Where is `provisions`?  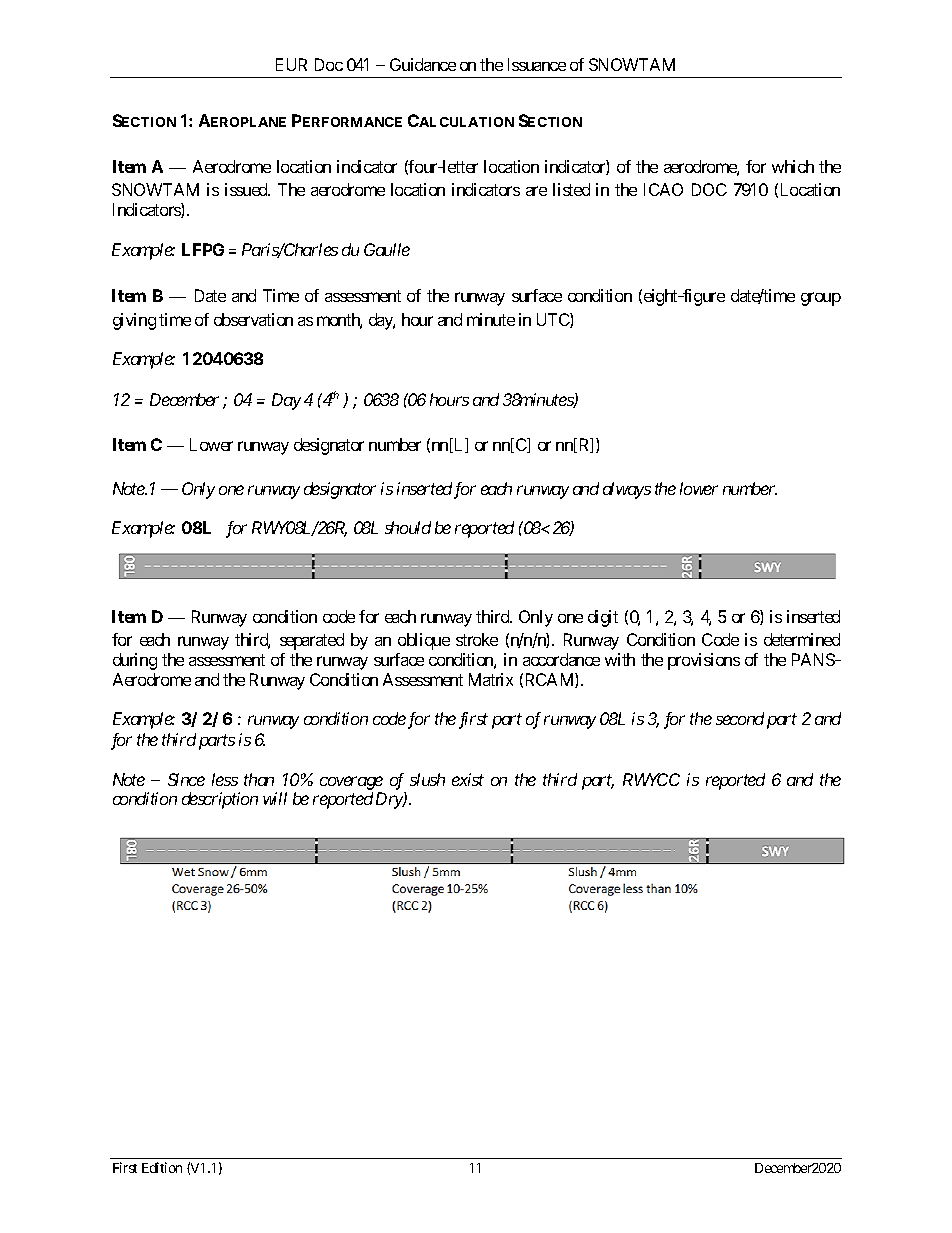 provisions is located at coordinates (704, 661).
